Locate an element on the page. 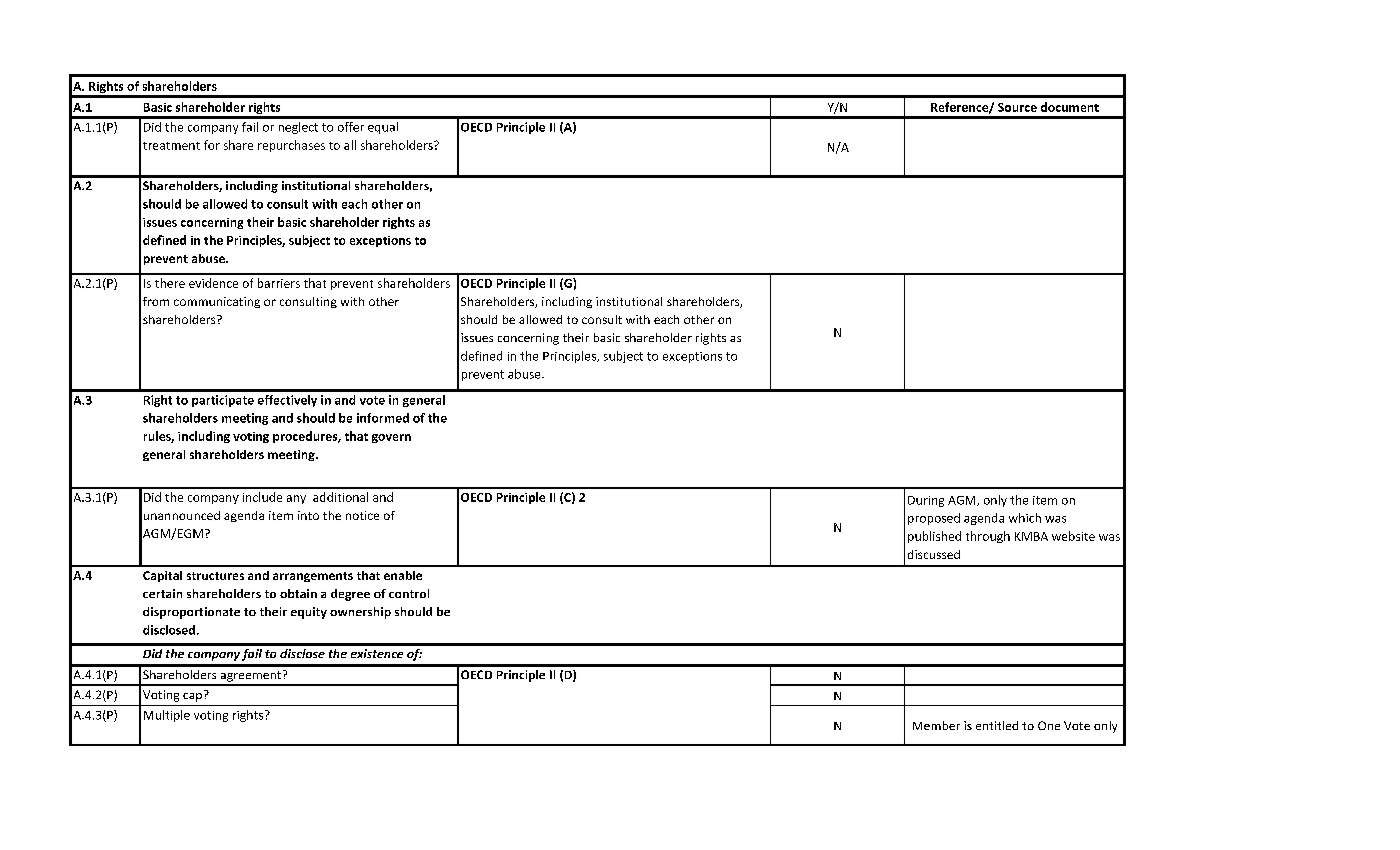 The image size is (1400, 850). Member is located at coordinates (936, 725).
